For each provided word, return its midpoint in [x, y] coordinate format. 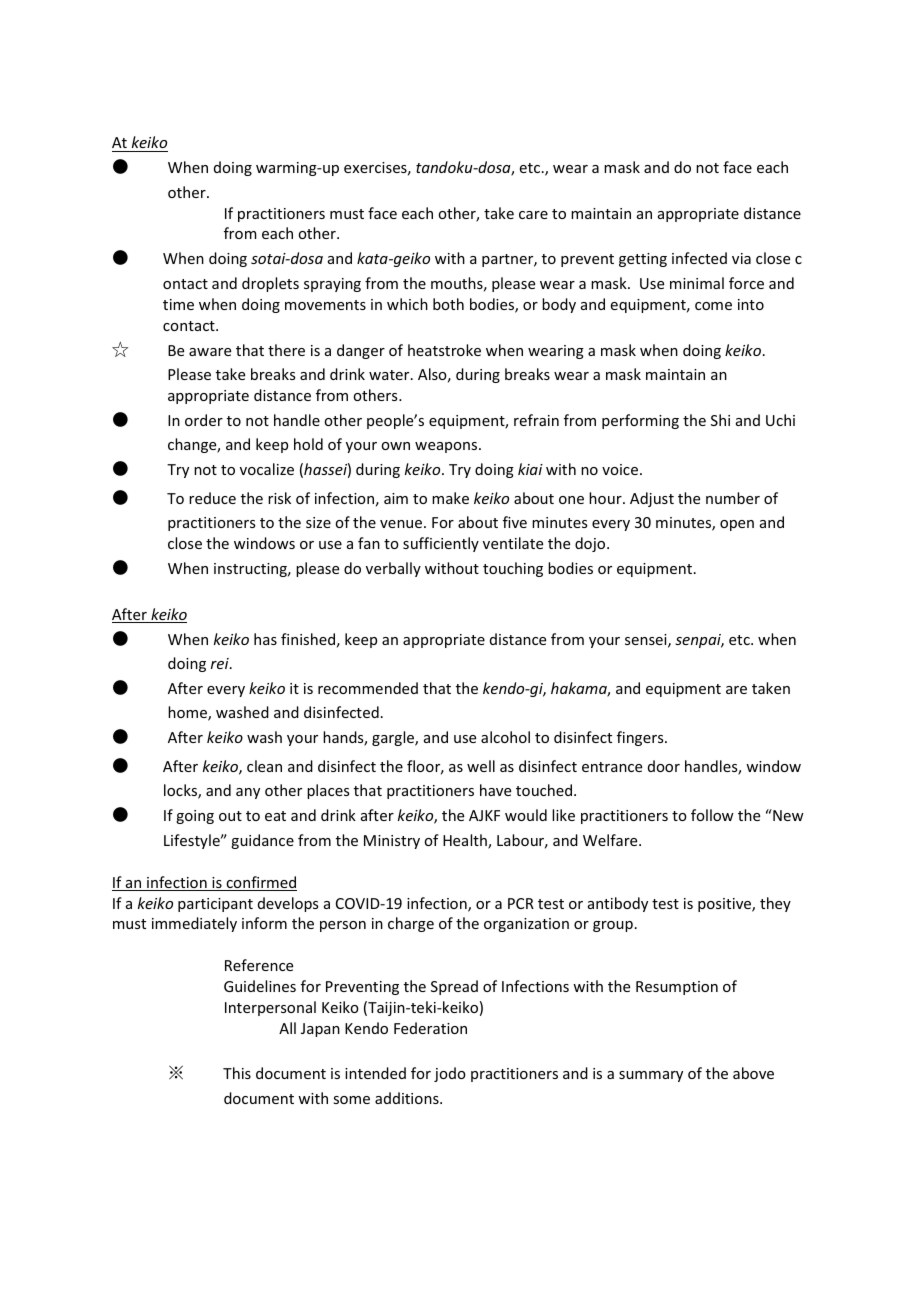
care [533, 215]
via [741, 258]
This [237, 1073]
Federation [430, 1028]
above [753, 1073]
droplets [270, 284]
